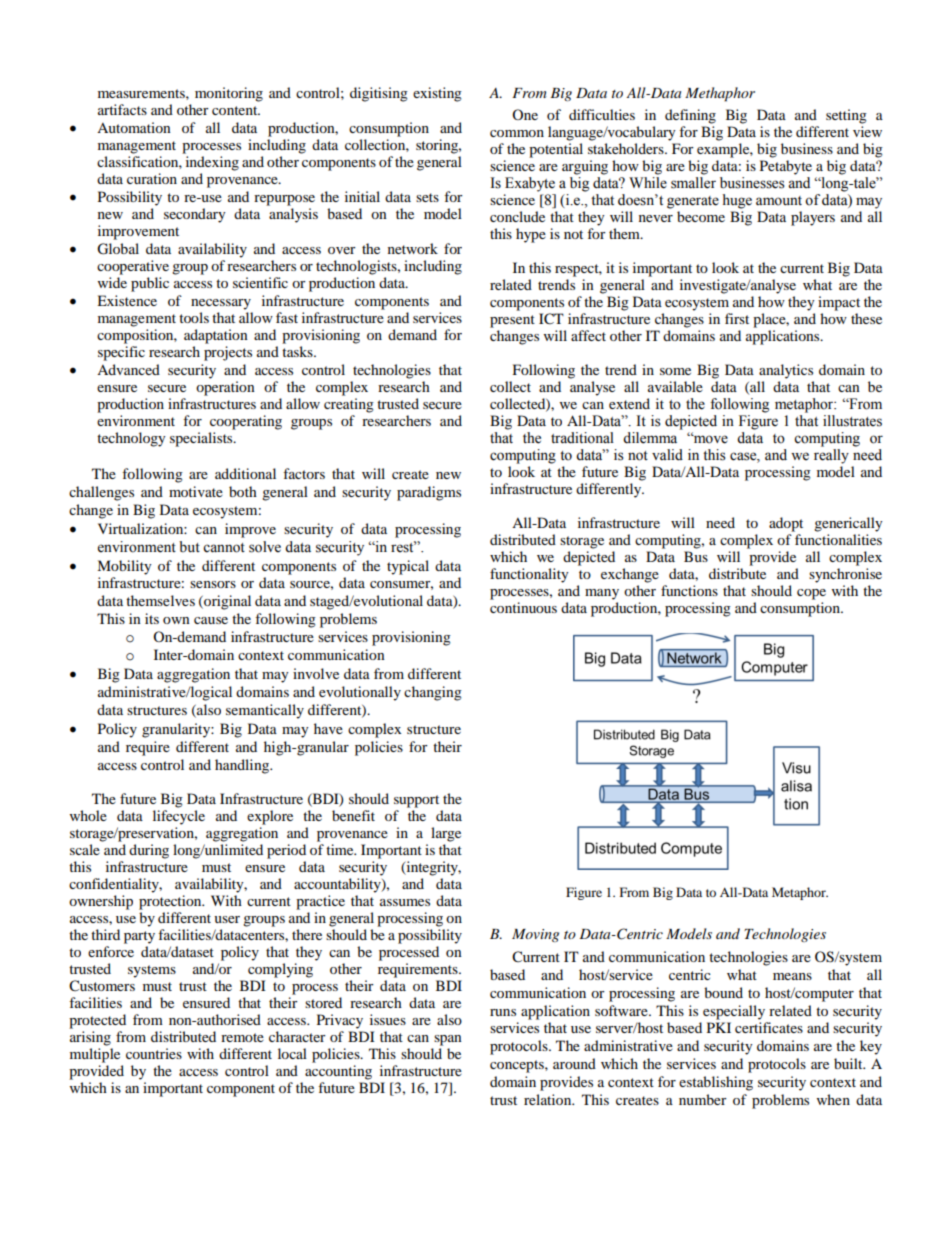 Image resolution: width=952 pixels, height=1233 pixels. What do you see at coordinates (716, 1083) in the image?
I see `establishing` at bounding box center [716, 1083].
